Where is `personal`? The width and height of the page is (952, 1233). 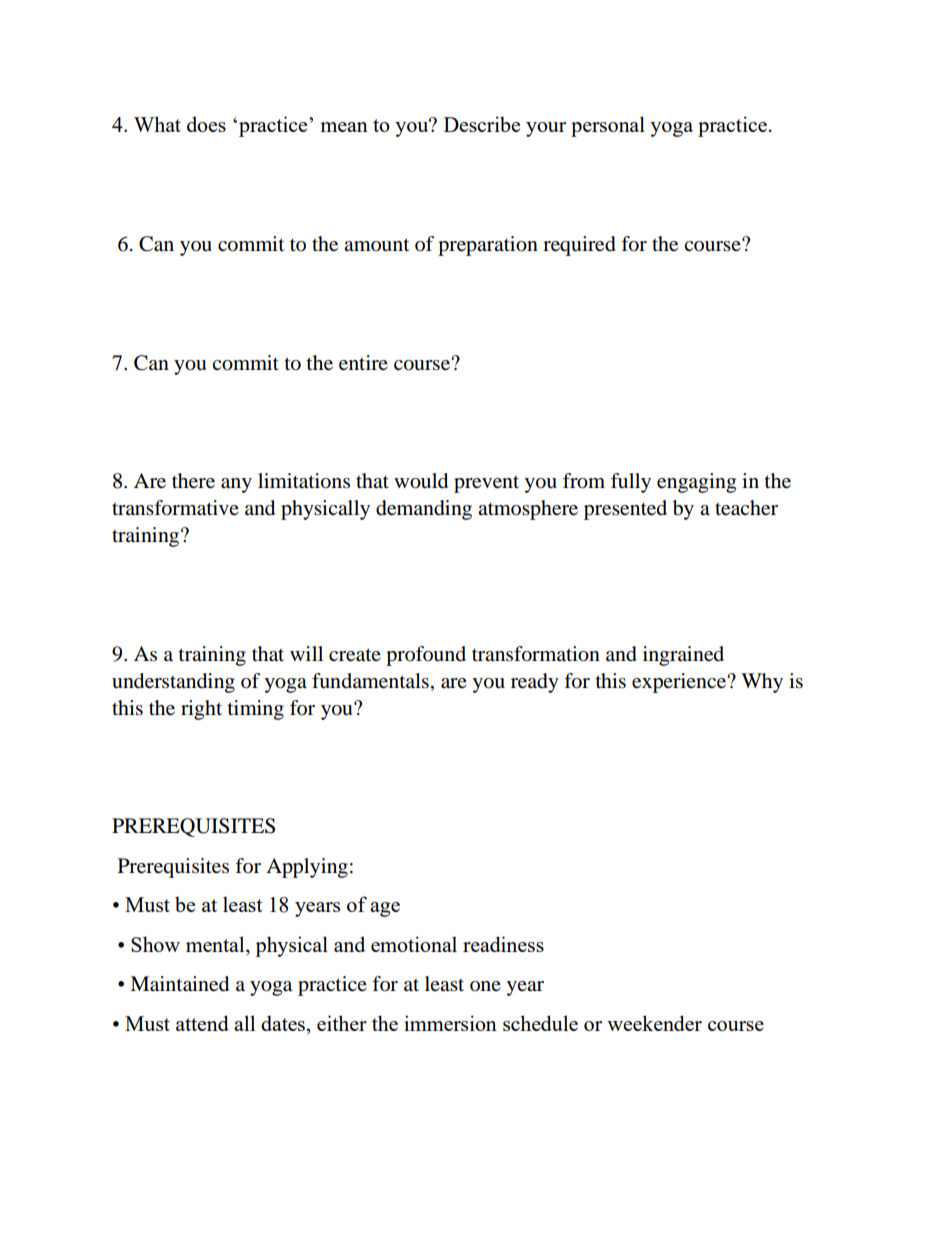
personal is located at coordinates (608, 126).
